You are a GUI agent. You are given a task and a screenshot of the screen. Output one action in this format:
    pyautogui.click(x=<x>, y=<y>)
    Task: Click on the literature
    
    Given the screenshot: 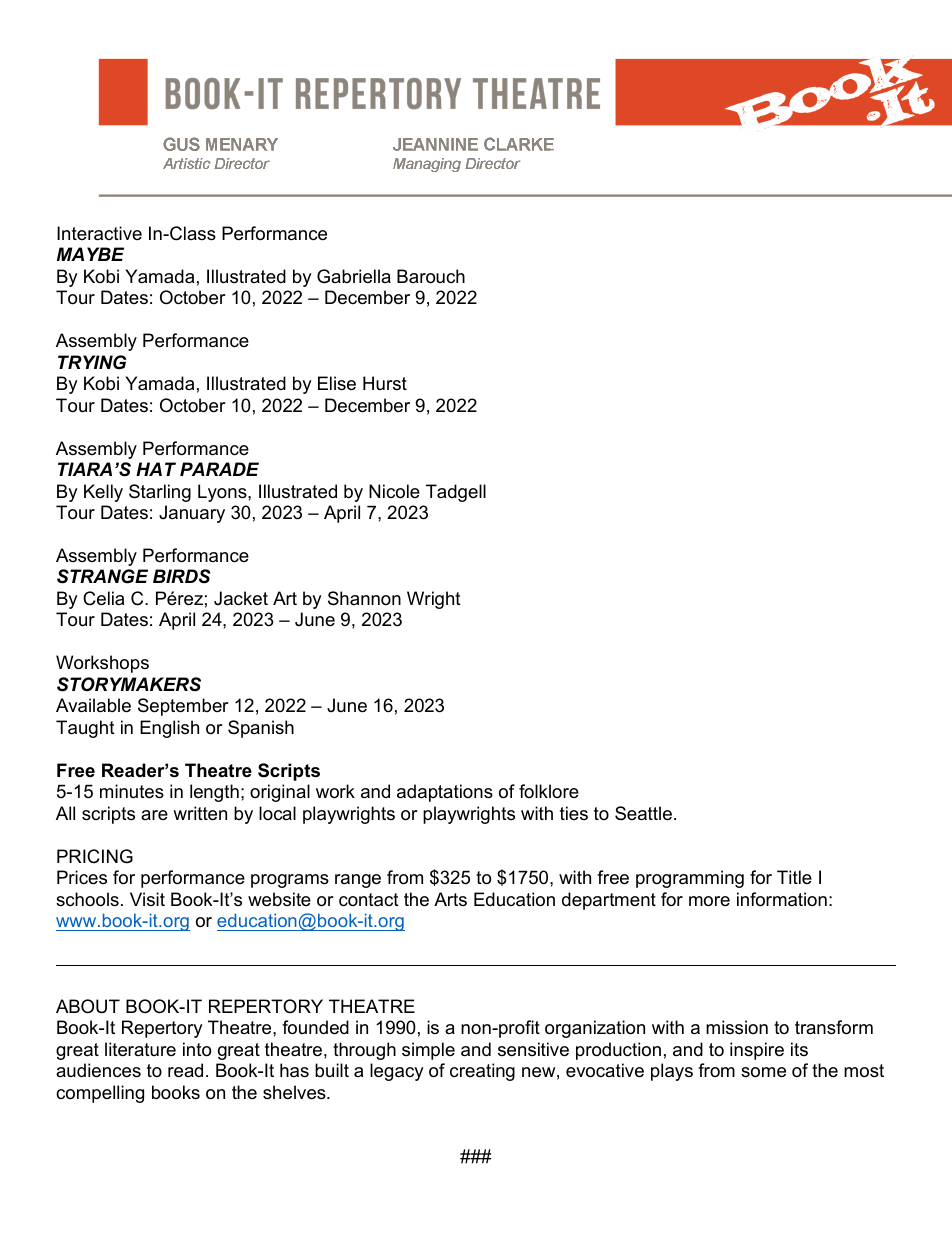 What is the action you would take?
    pyautogui.click(x=140, y=1049)
